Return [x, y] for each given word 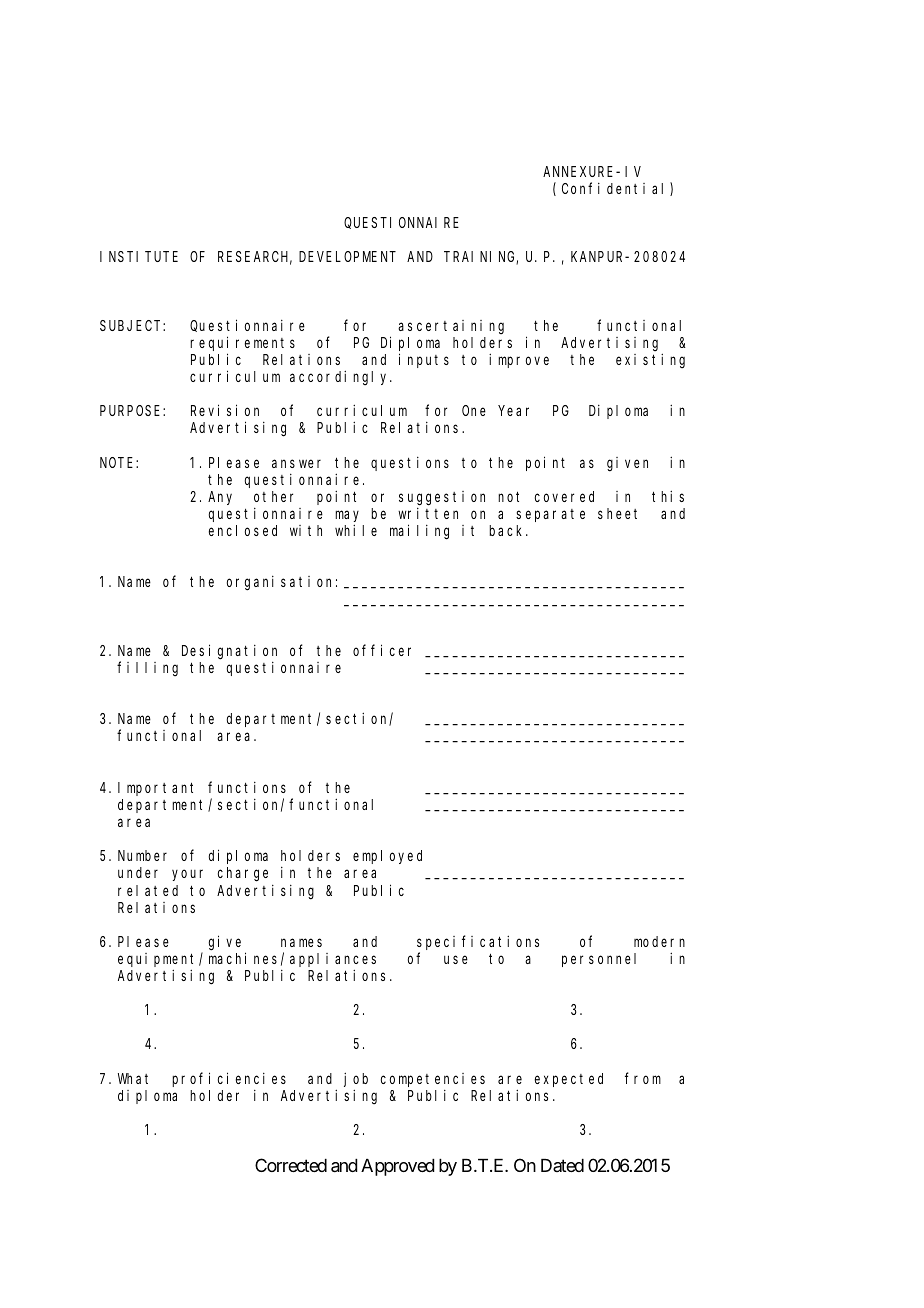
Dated [562, 1165]
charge [243, 874]
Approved [398, 1167]
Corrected [291, 1165]
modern [659, 941]
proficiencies [229, 1079]
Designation [229, 652]
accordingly [341, 377]
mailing [419, 532]
